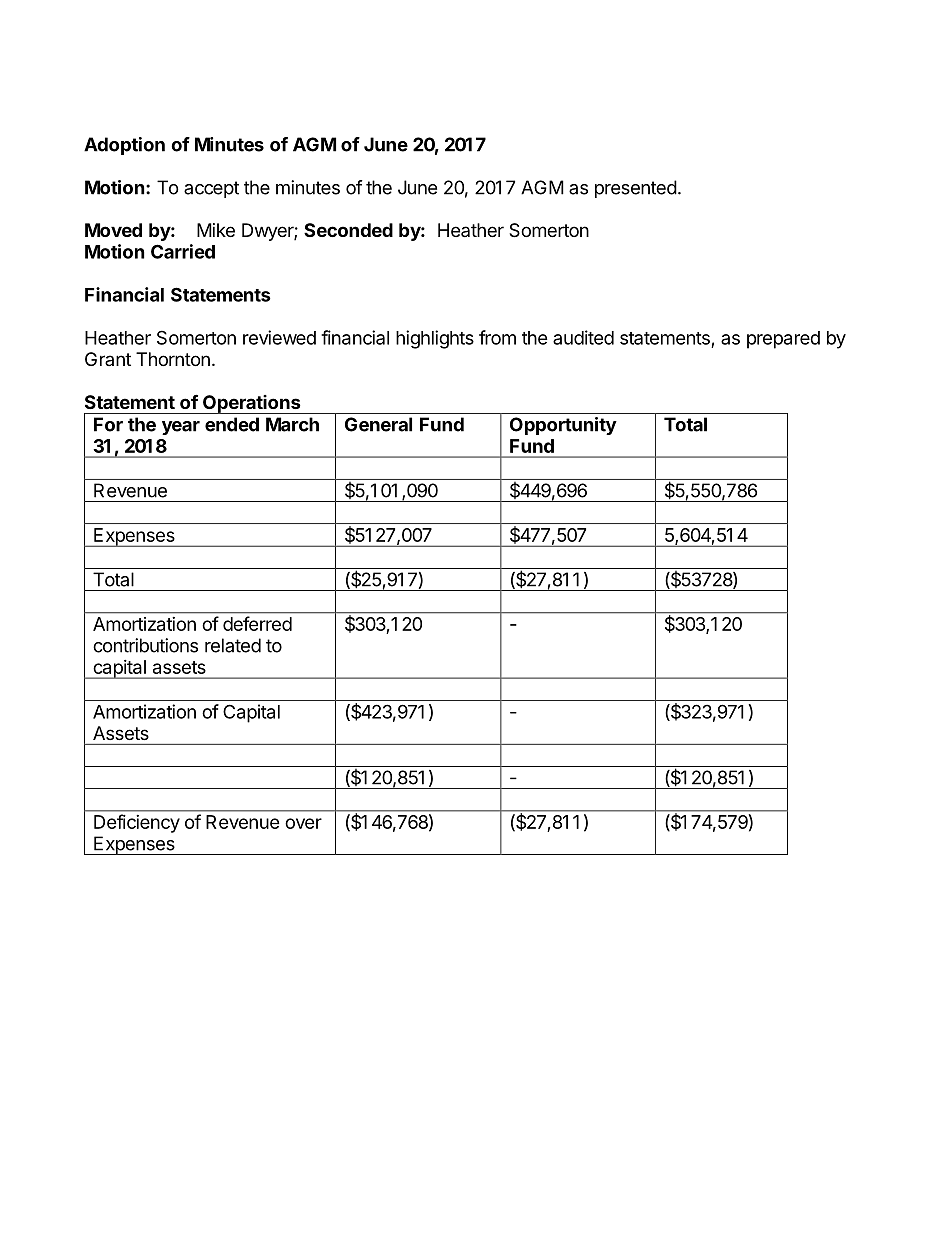 This screenshot has width=952, height=1233. What do you see at coordinates (211, 189) in the screenshot?
I see `accept` at bounding box center [211, 189].
